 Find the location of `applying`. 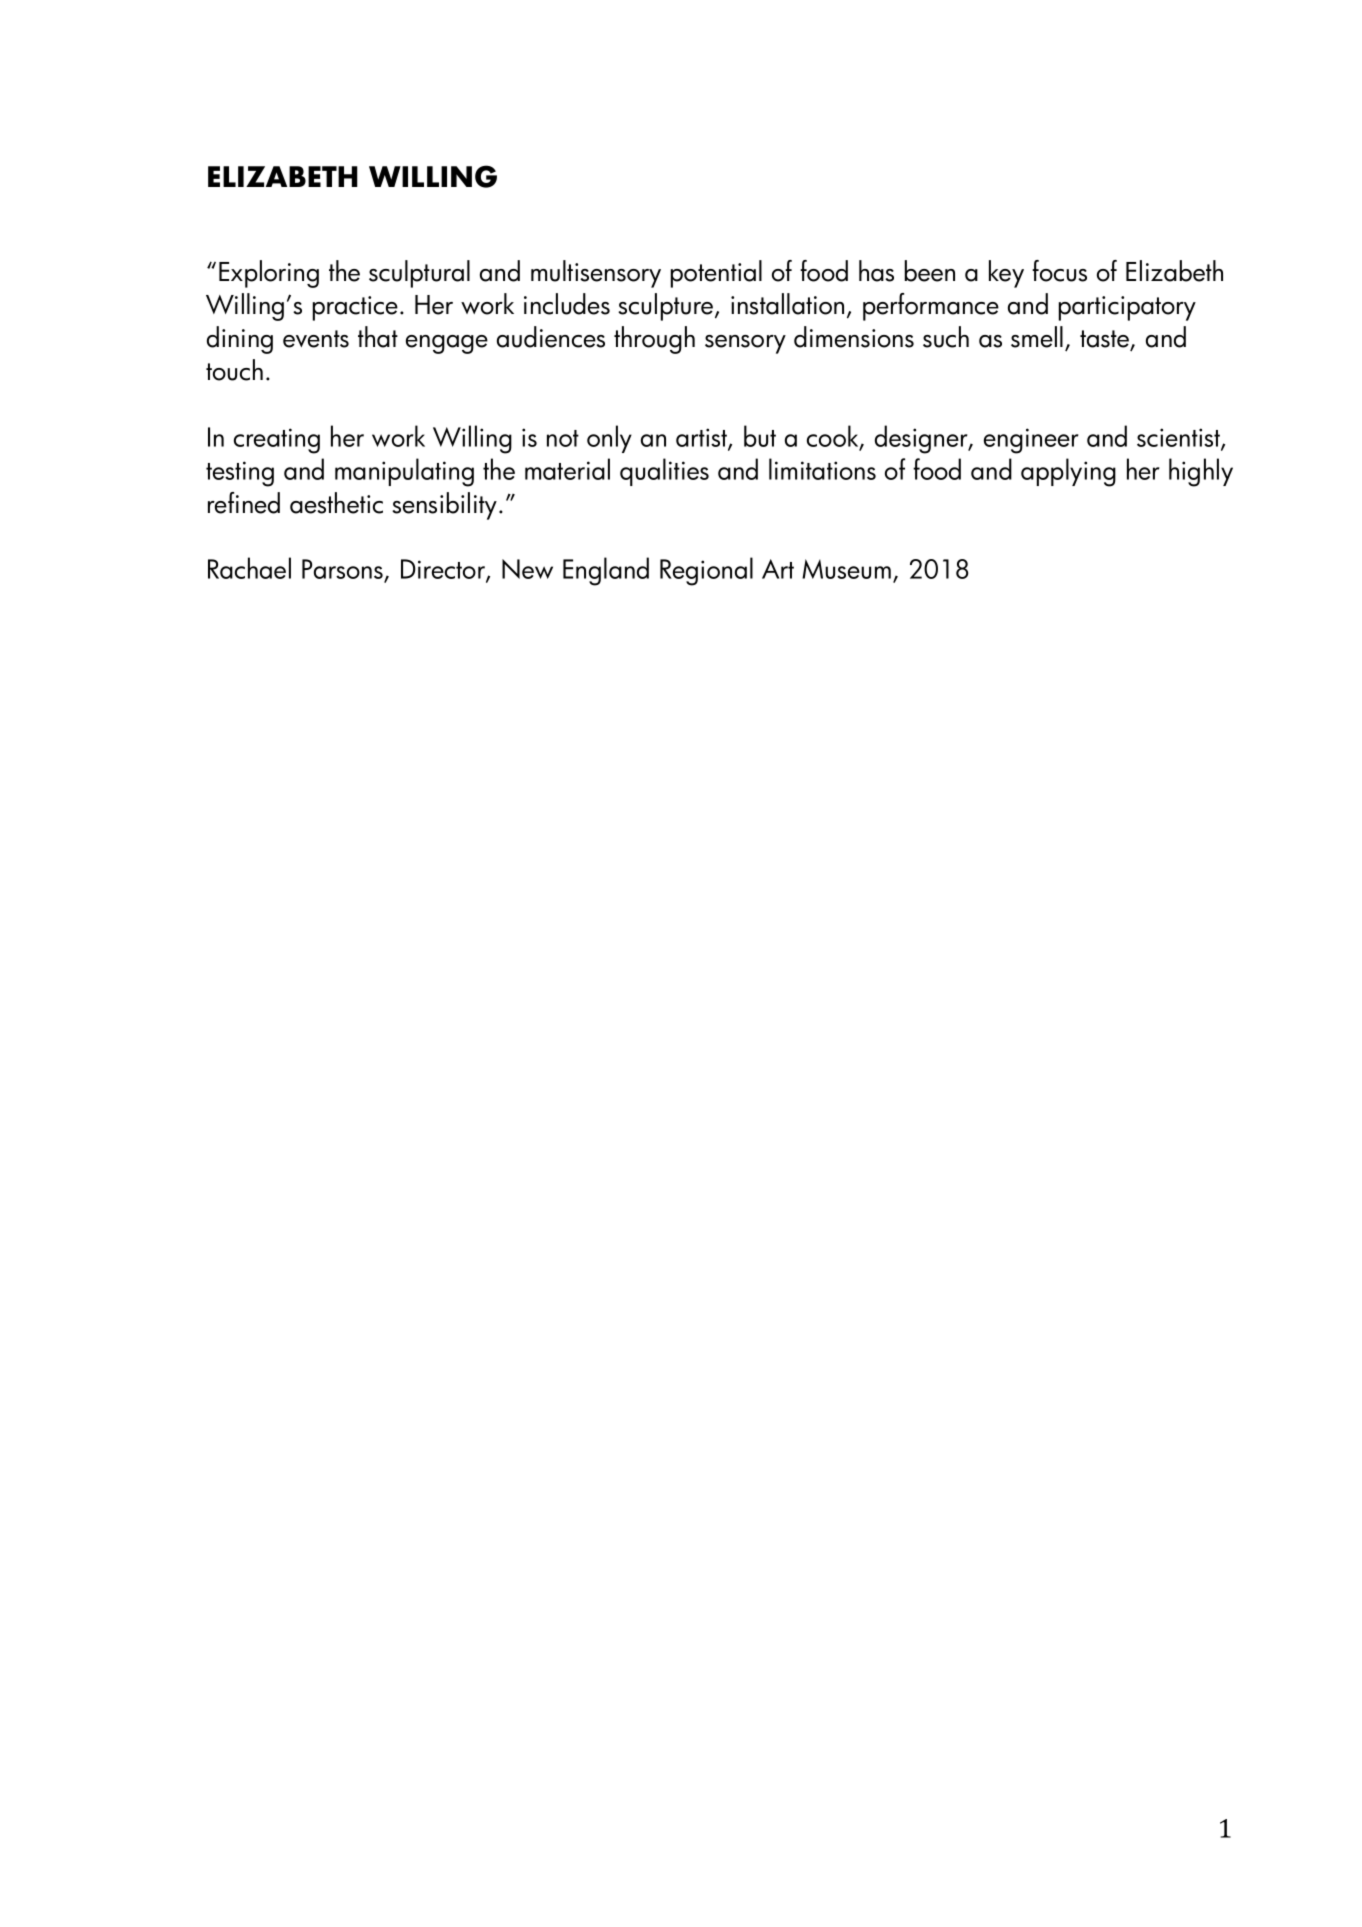

applying is located at coordinates (1068, 472).
